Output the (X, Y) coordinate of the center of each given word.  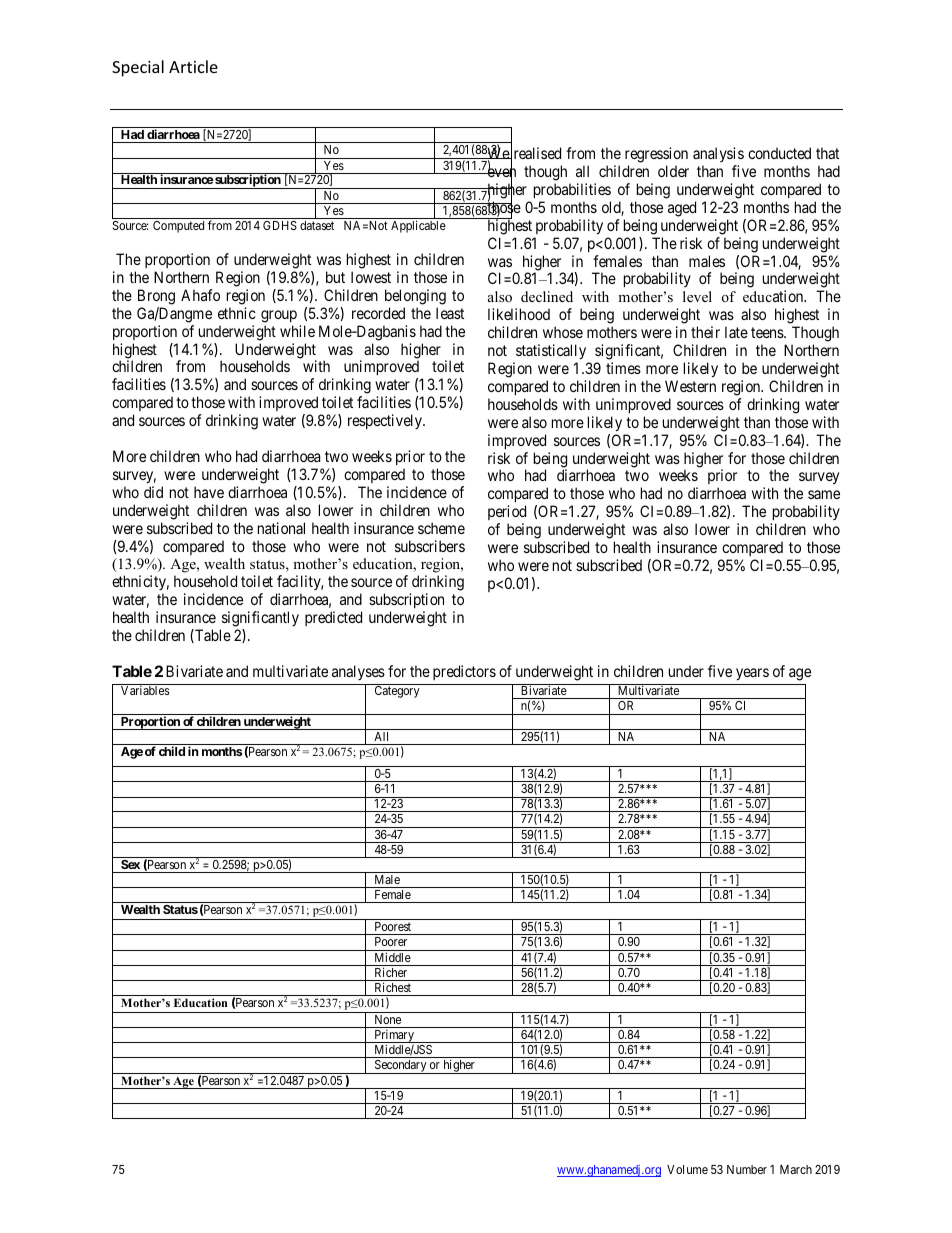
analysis (718, 154)
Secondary (400, 1067)
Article (193, 66)
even (500, 174)
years (752, 674)
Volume (687, 1169)
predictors (464, 672)
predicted (333, 618)
